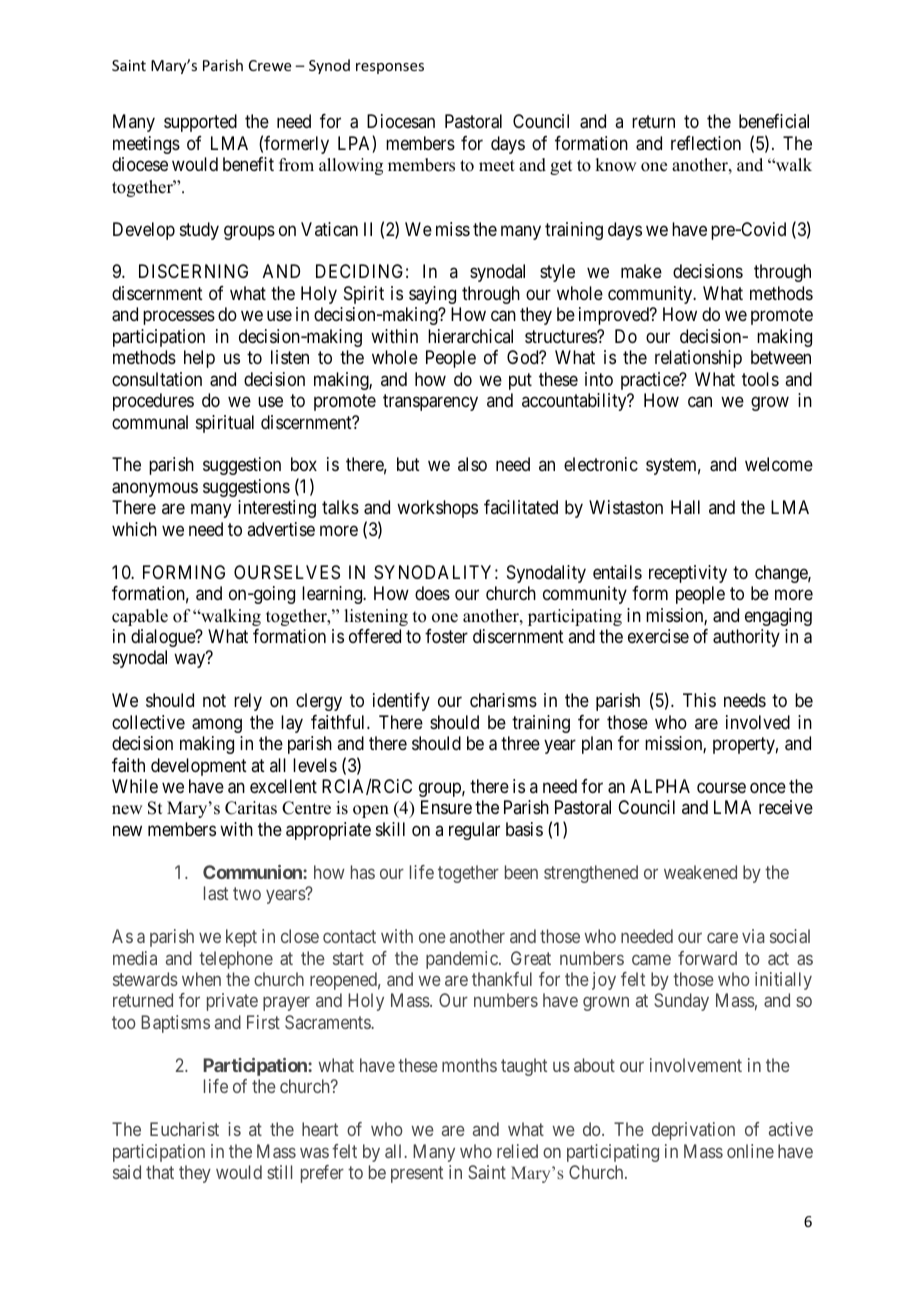  What do you see at coordinates (693, 1131) in the screenshot?
I see `deprivation` at bounding box center [693, 1131].
